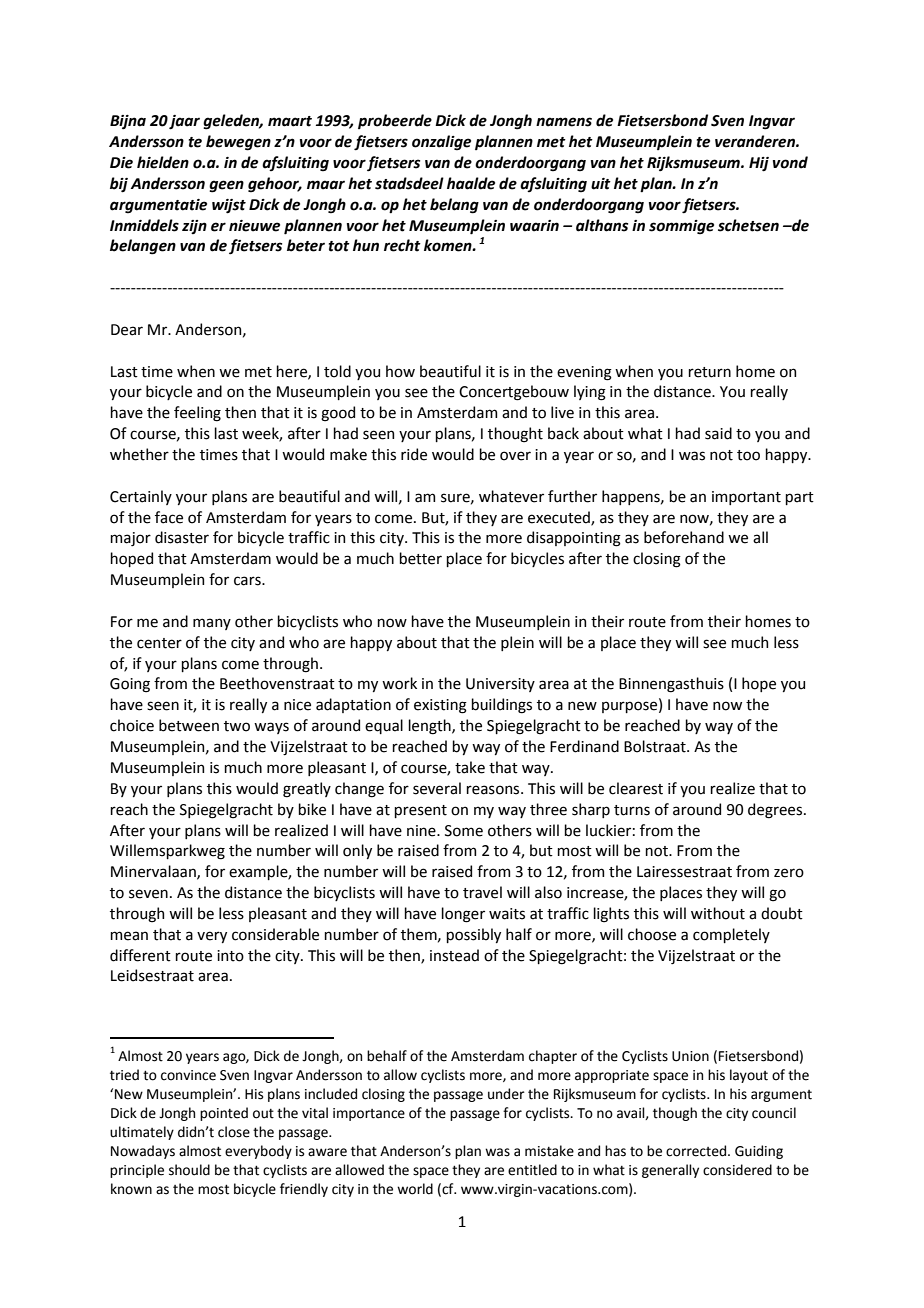 This screenshot has height=1308, width=924. I want to click on should, so click(189, 1170).
